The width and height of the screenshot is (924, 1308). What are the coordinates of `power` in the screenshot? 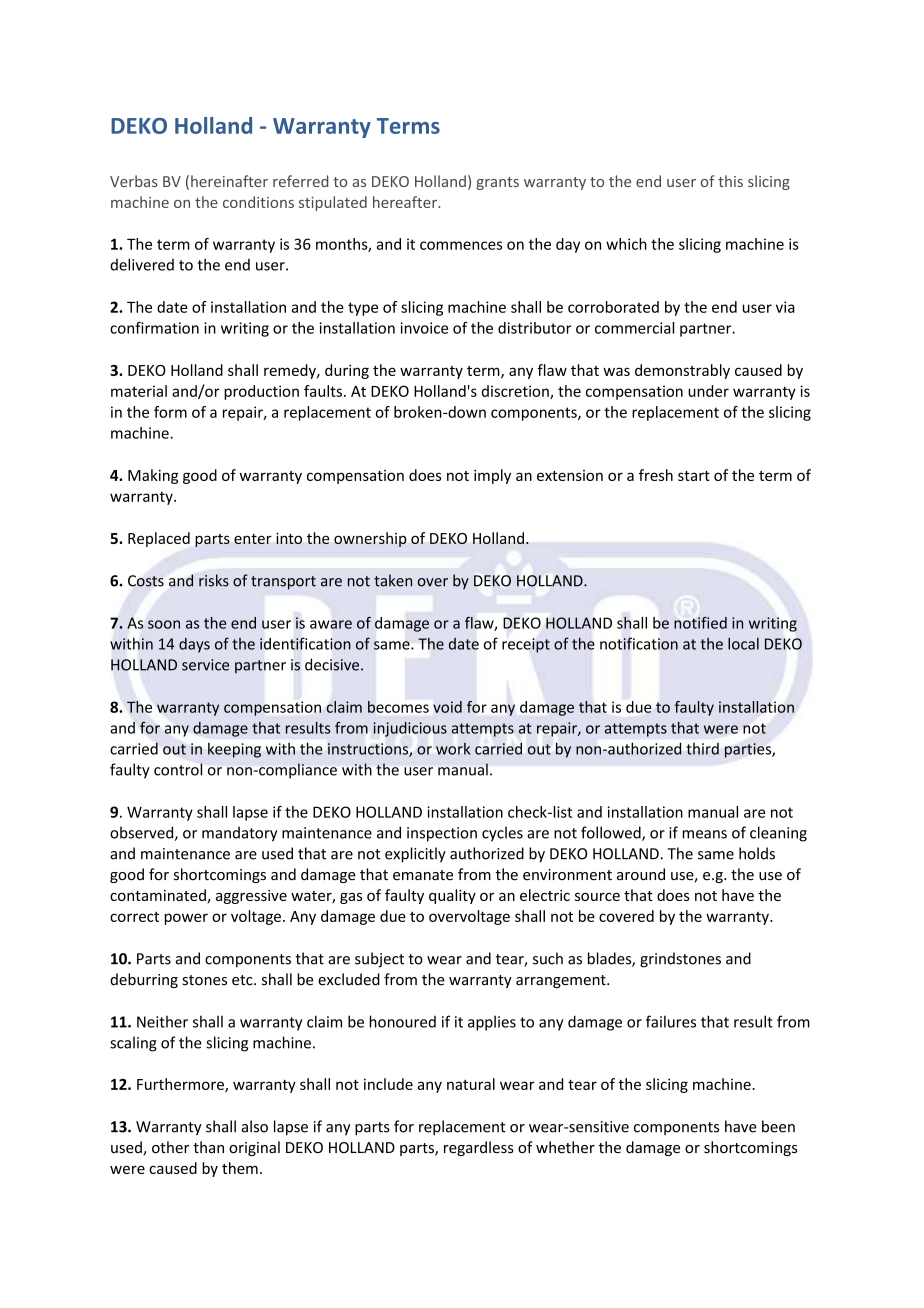 It's located at (186, 919).
